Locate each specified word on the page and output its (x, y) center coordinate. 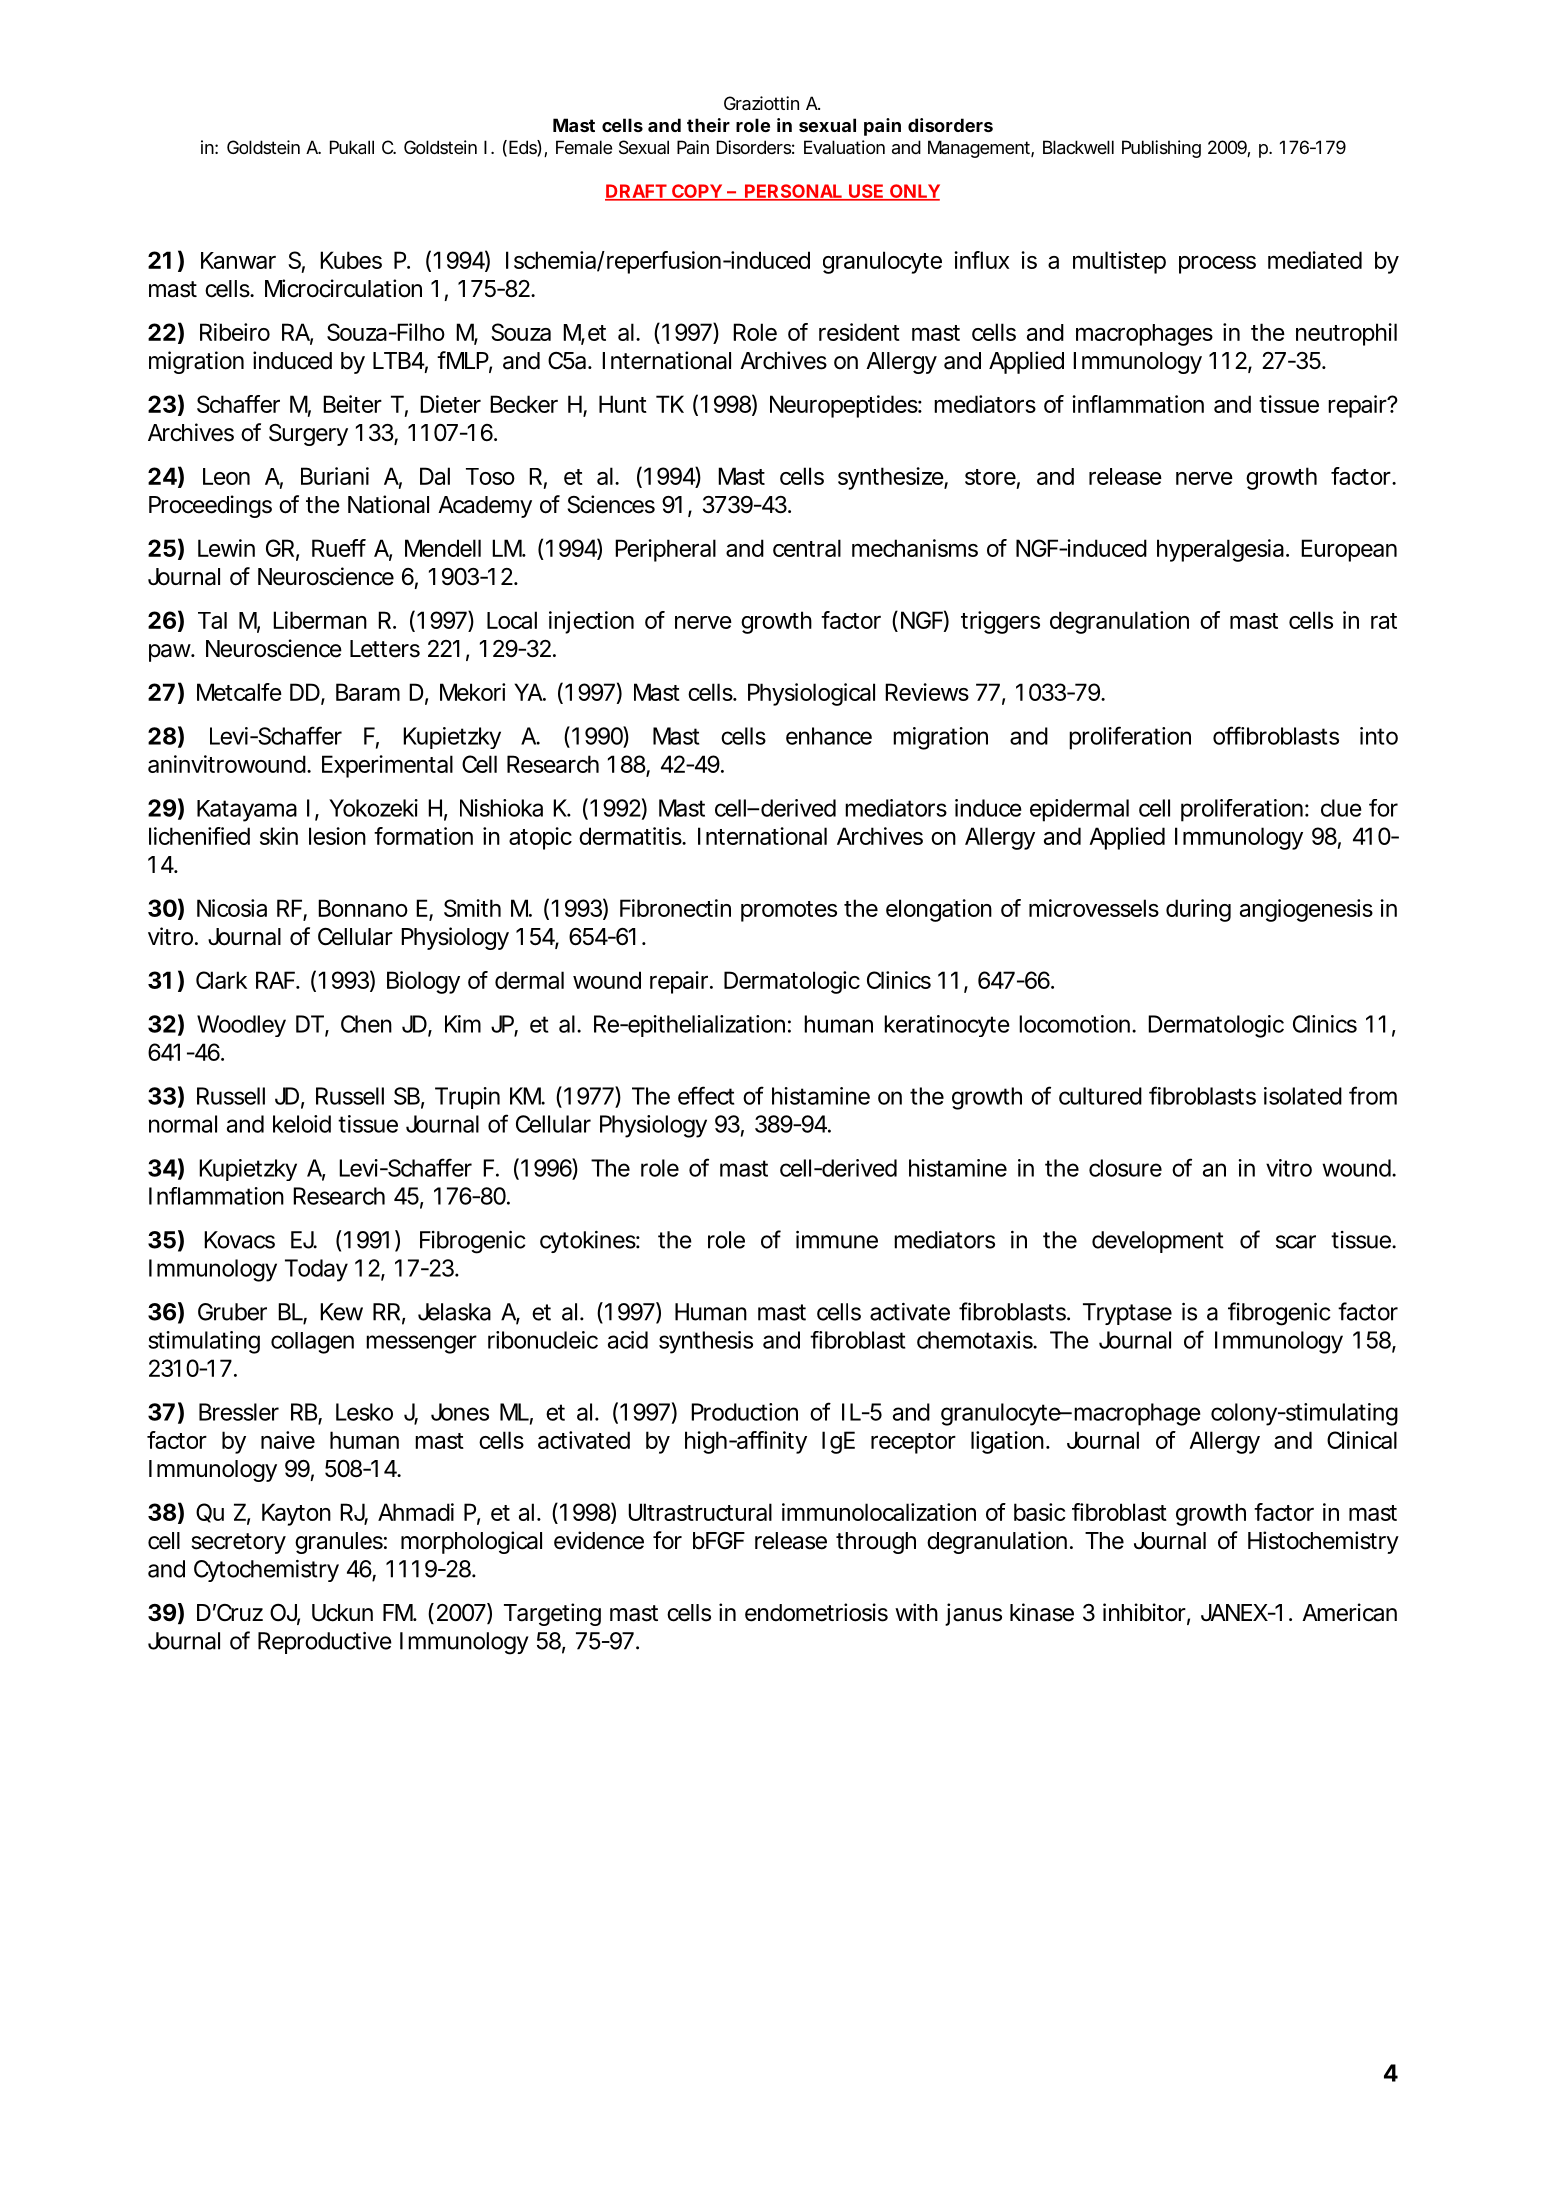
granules (339, 1543)
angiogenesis (1306, 910)
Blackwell (1078, 147)
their (708, 125)
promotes (789, 911)
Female (584, 147)
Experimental (387, 766)
